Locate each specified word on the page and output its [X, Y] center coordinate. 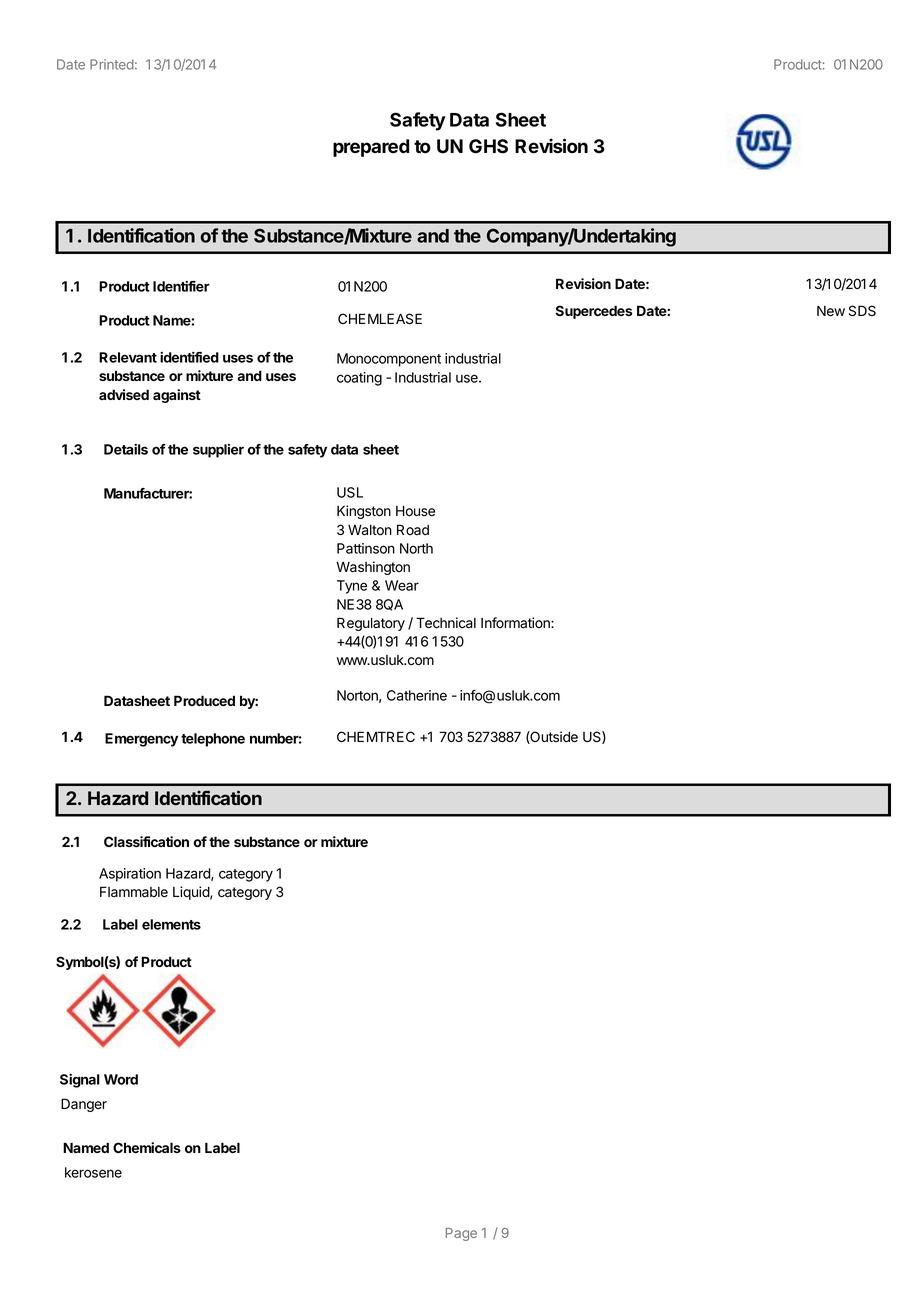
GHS [488, 146]
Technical [446, 623]
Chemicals [147, 1147]
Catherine [417, 695]
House [415, 511]
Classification [146, 841]
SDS [862, 311]
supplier [218, 451]
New [831, 311]
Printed [112, 64]
